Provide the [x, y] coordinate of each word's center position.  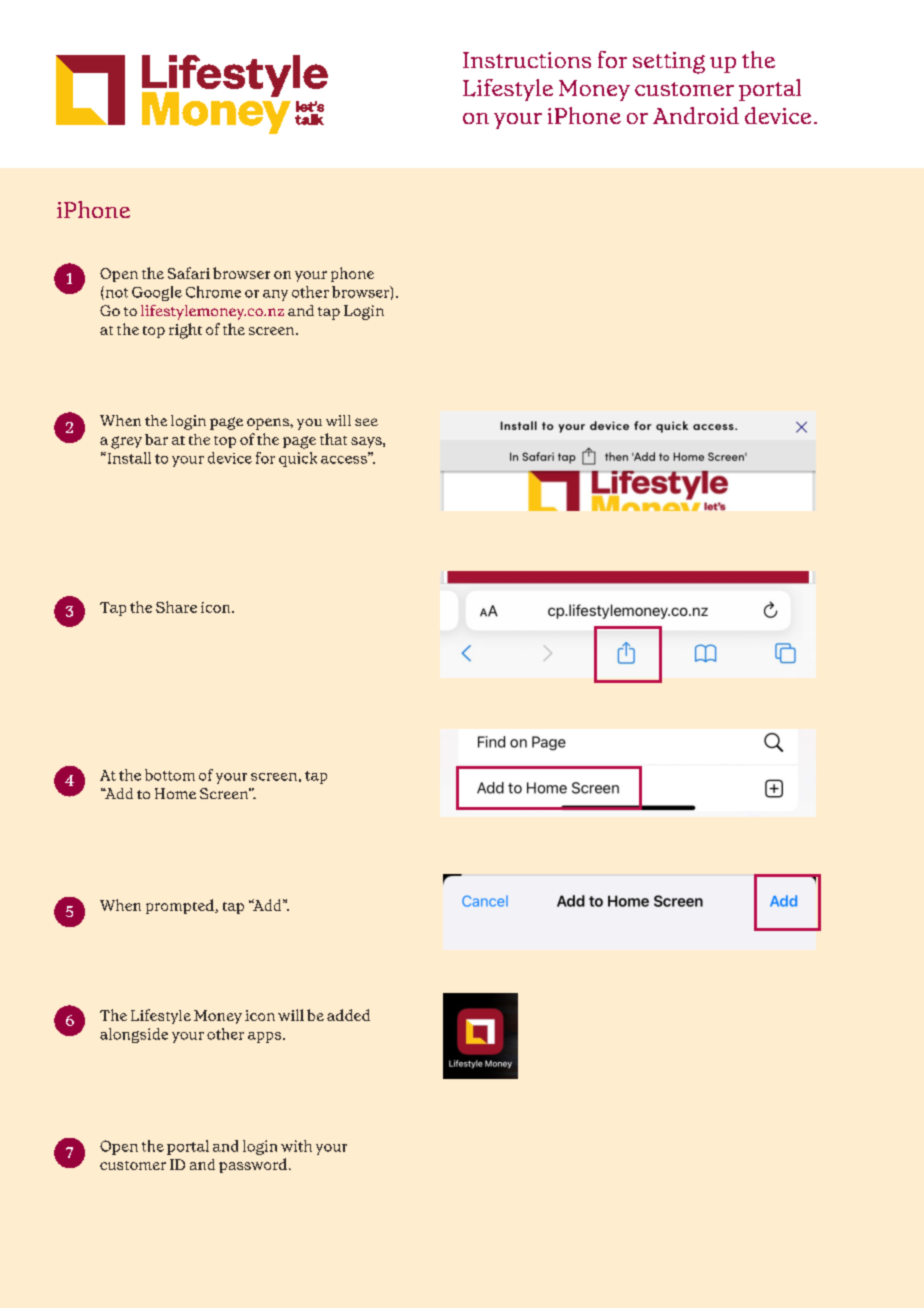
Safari [189, 273]
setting [669, 63]
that [333, 439]
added [348, 1015]
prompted [181, 906]
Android [696, 115]
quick [298, 459]
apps [266, 1037]
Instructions [527, 60]
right [185, 331]
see [366, 422]
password [253, 1165]
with [296, 1146]
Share [176, 607]
